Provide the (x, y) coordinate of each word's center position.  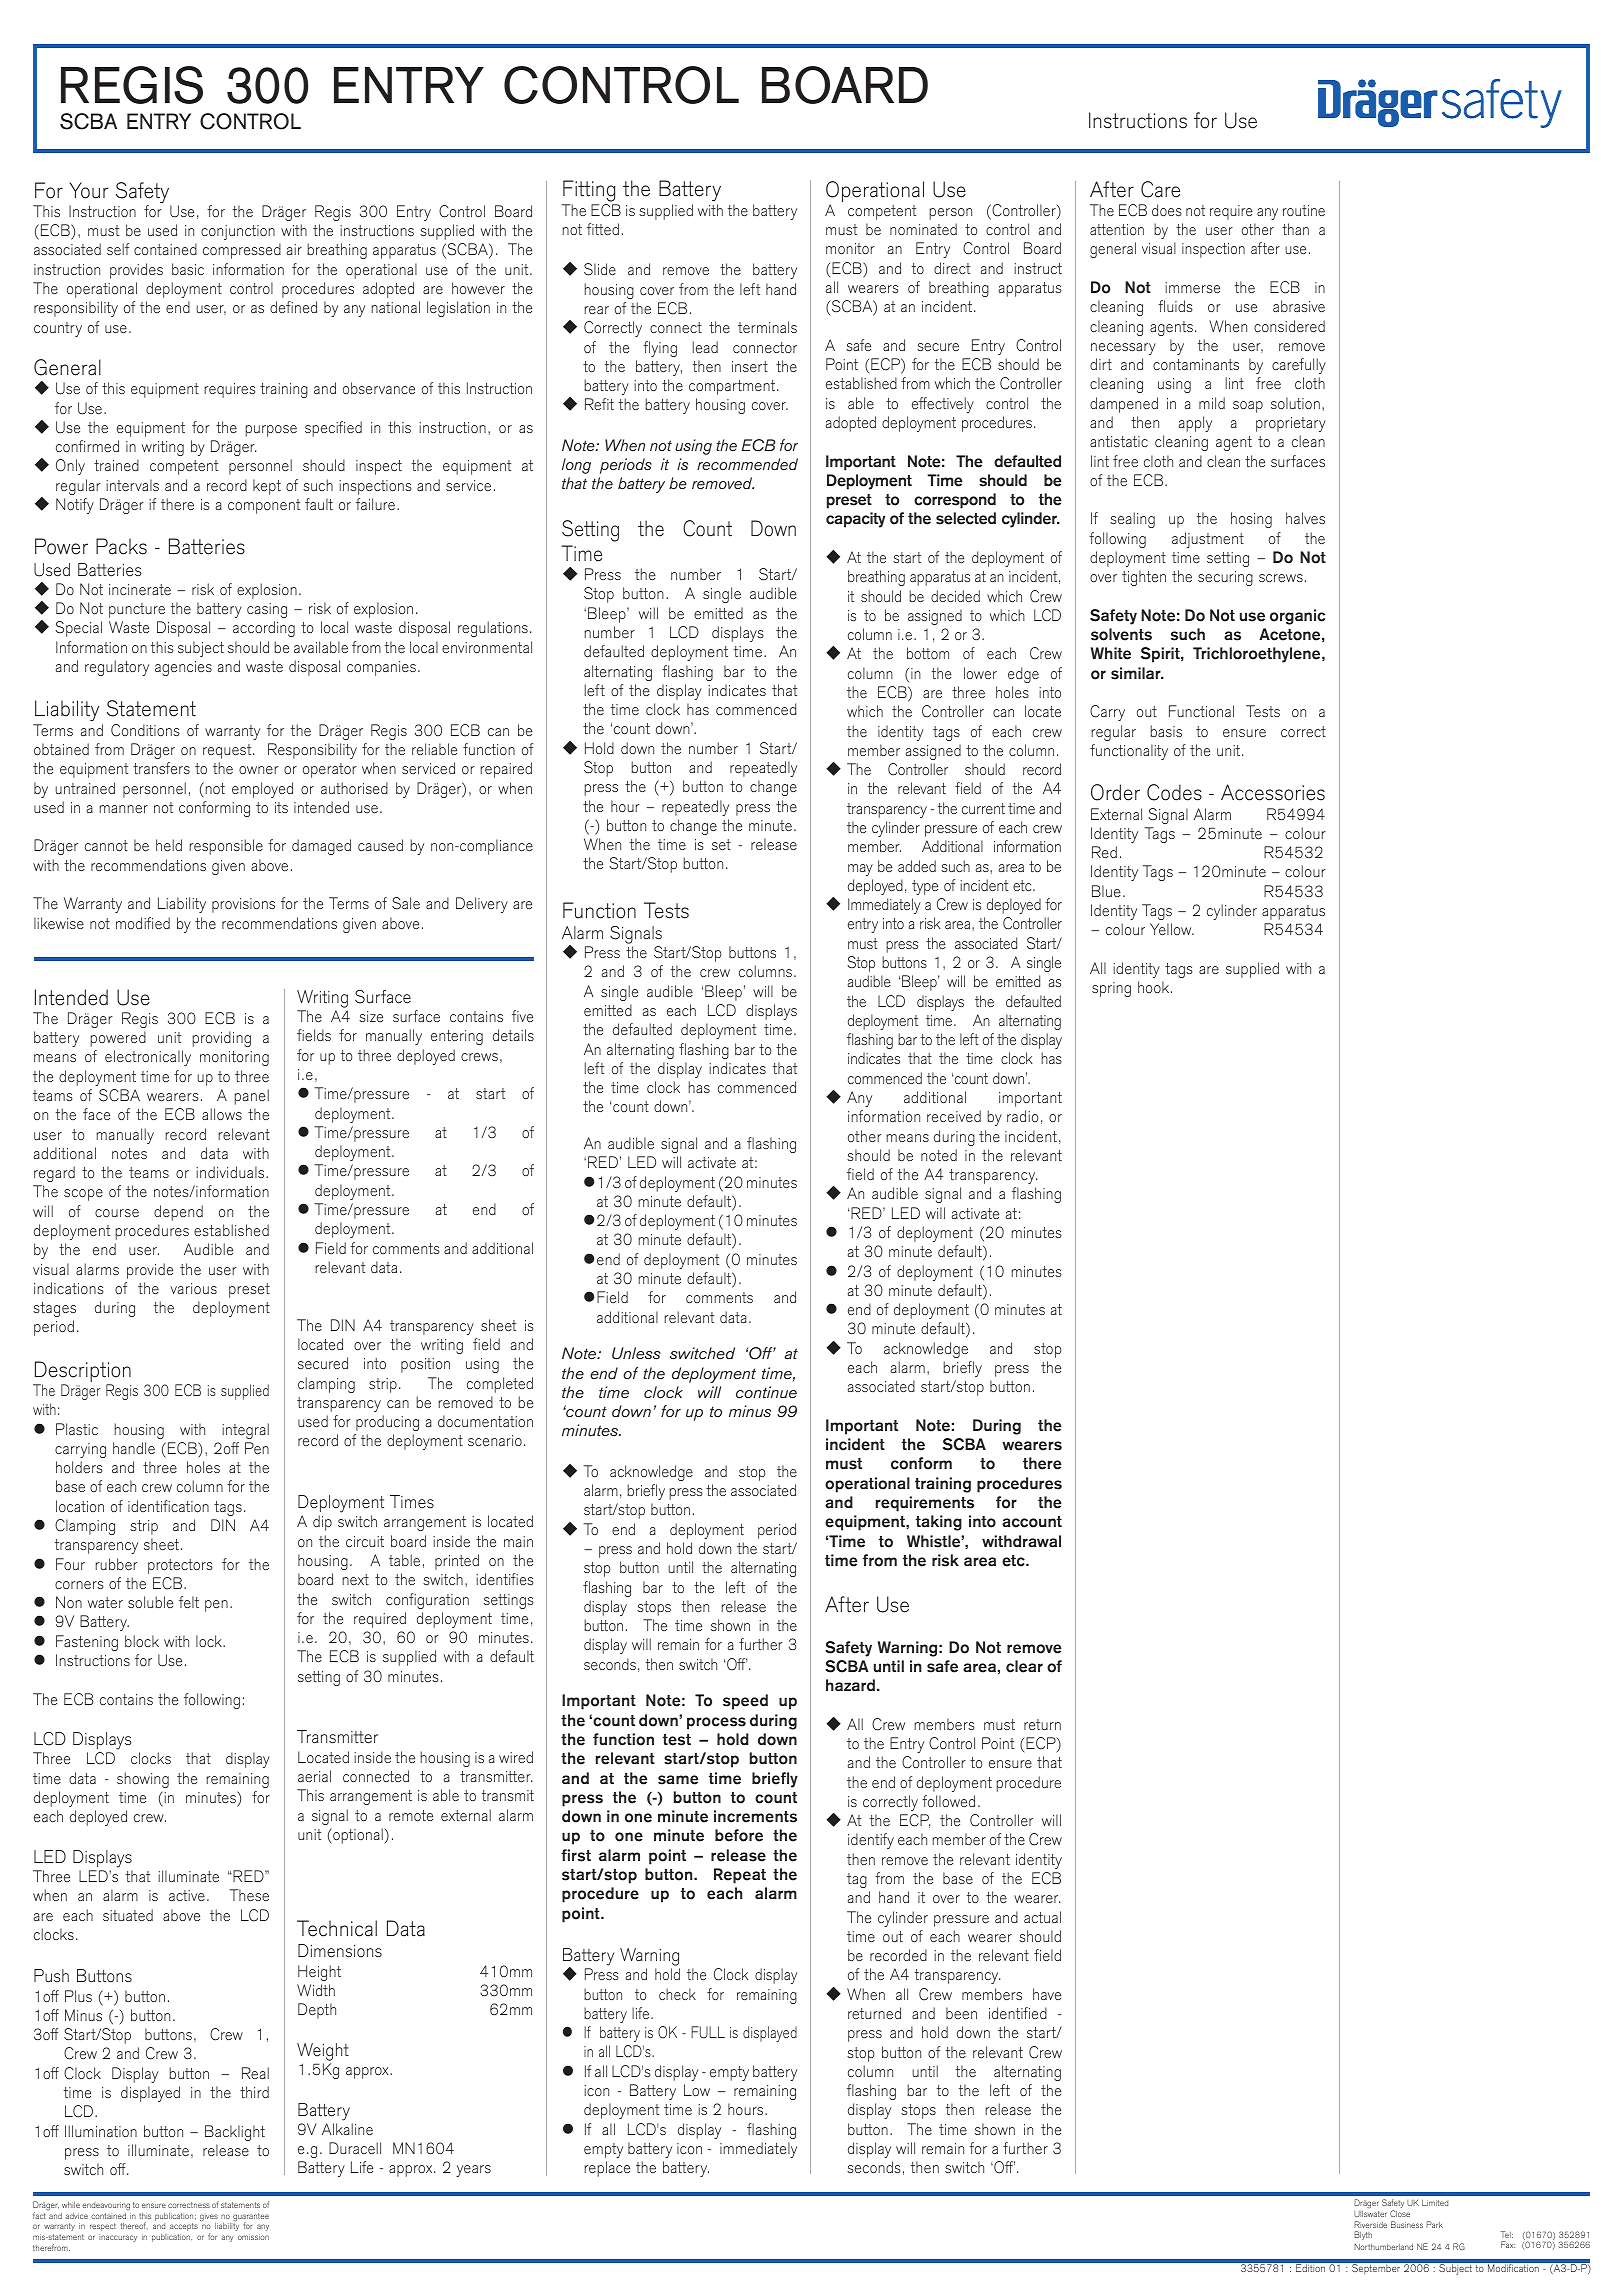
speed (745, 1702)
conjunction (238, 232)
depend (178, 1213)
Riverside (1370, 2224)
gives (209, 2218)
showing (143, 1780)
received (954, 1116)
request (228, 751)
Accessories (1273, 792)
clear (1024, 1666)
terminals (767, 327)
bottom (928, 653)
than (1295, 229)
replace (607, 2169)
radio (1023, 1116)
